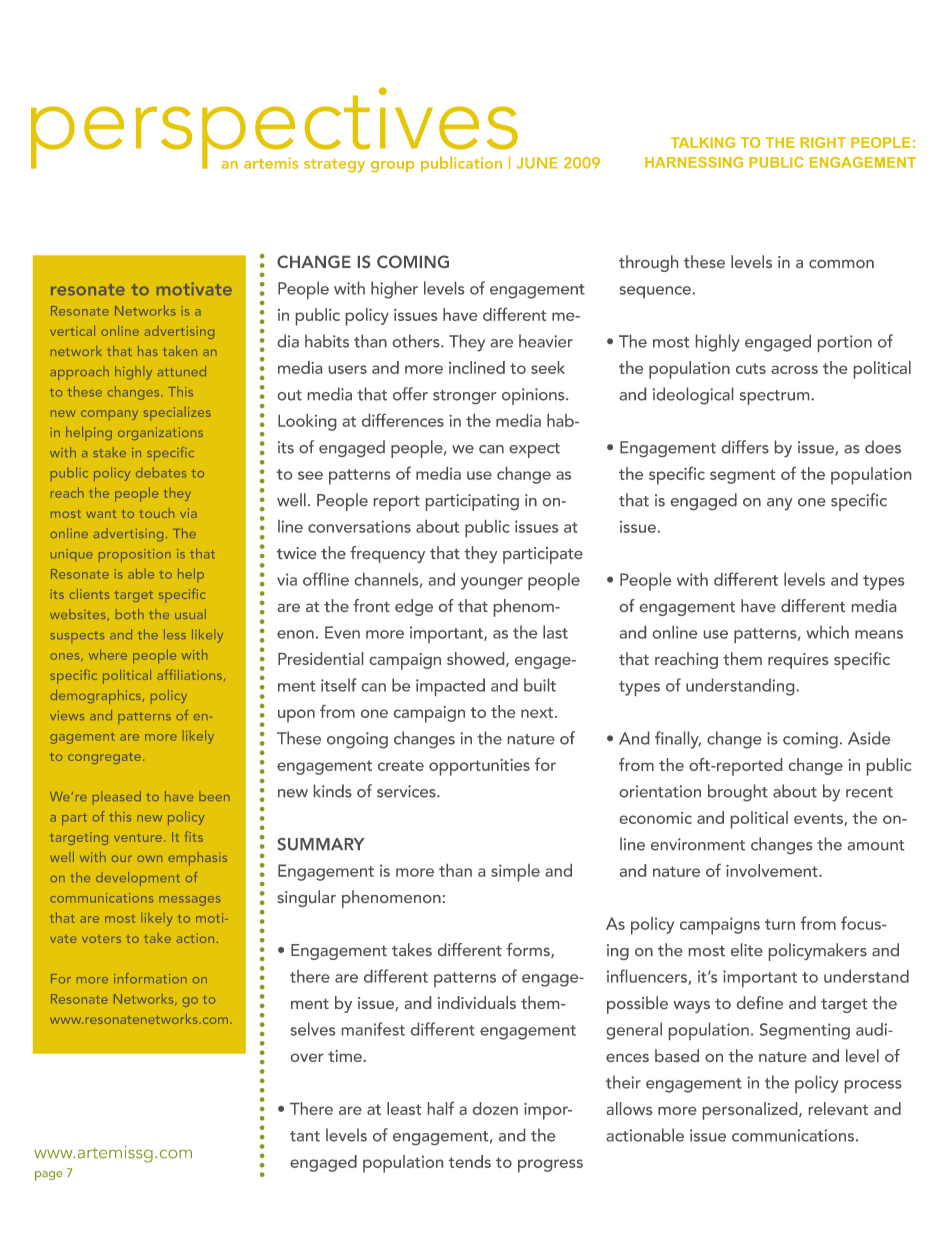 The image size is (952, 1233). I want to click on page, so click(48, 1176).
